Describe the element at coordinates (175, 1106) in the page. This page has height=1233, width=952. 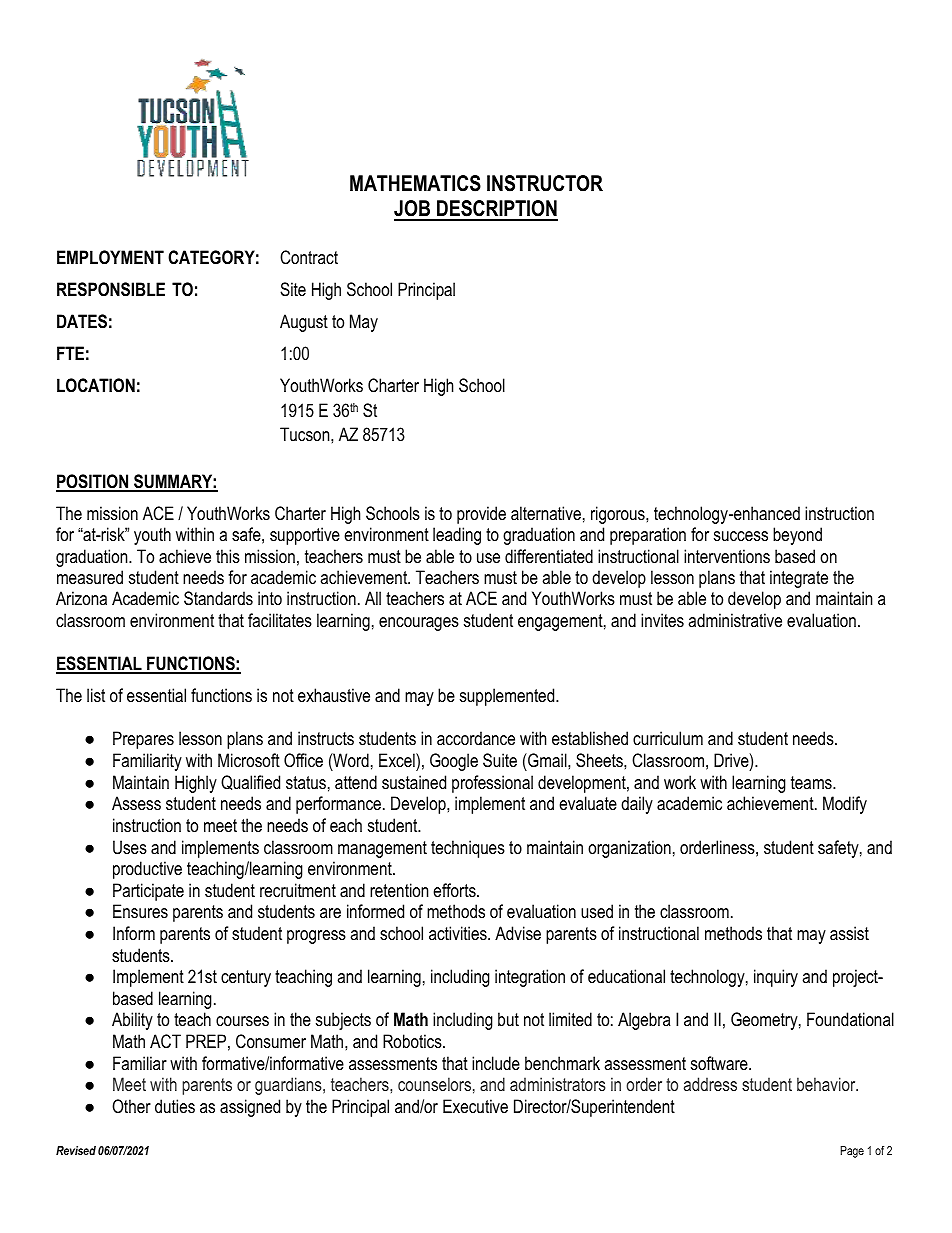
I see `duties` at that location.
